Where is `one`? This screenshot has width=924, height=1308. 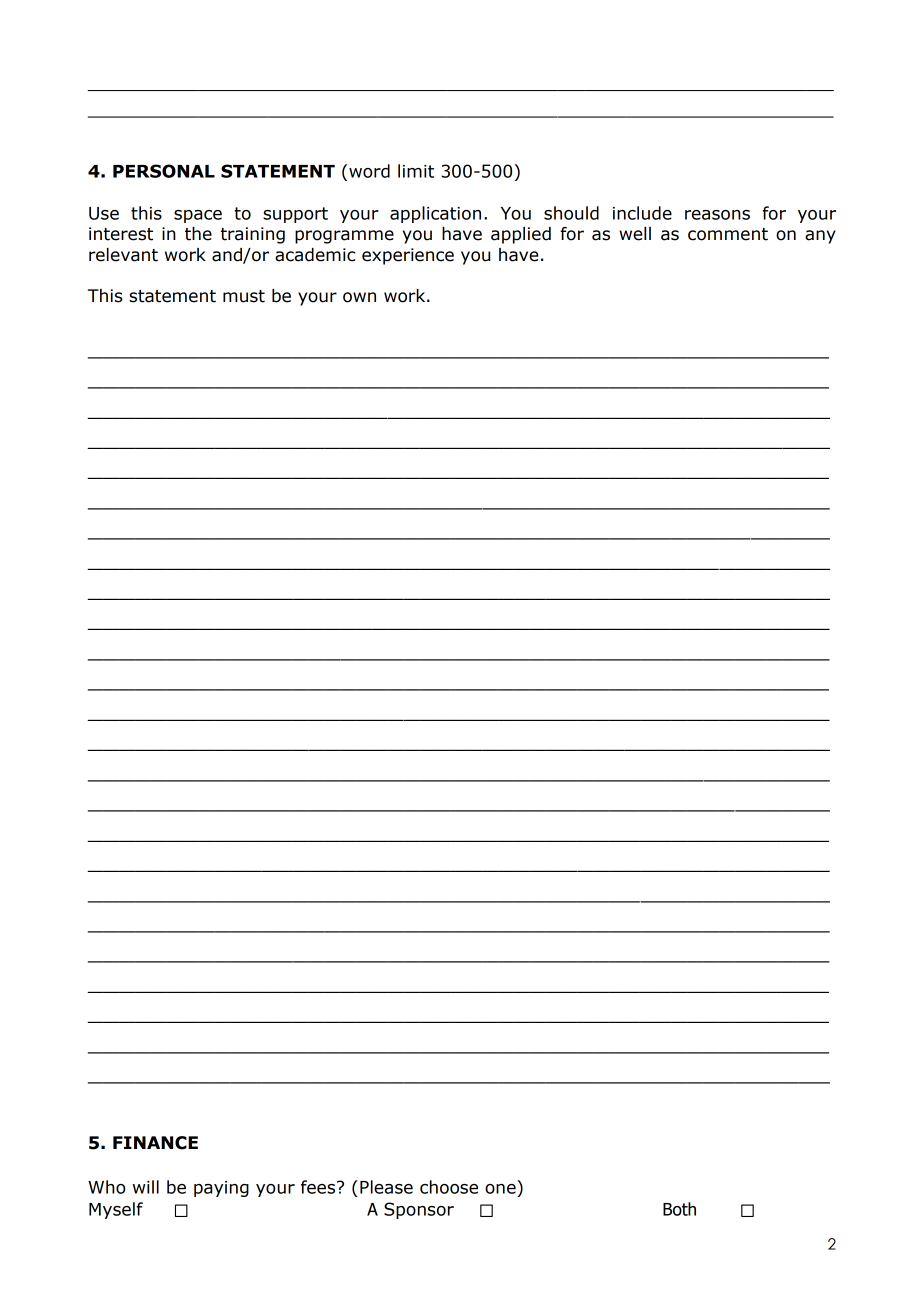
one is located at coordinates (500, 1189).
